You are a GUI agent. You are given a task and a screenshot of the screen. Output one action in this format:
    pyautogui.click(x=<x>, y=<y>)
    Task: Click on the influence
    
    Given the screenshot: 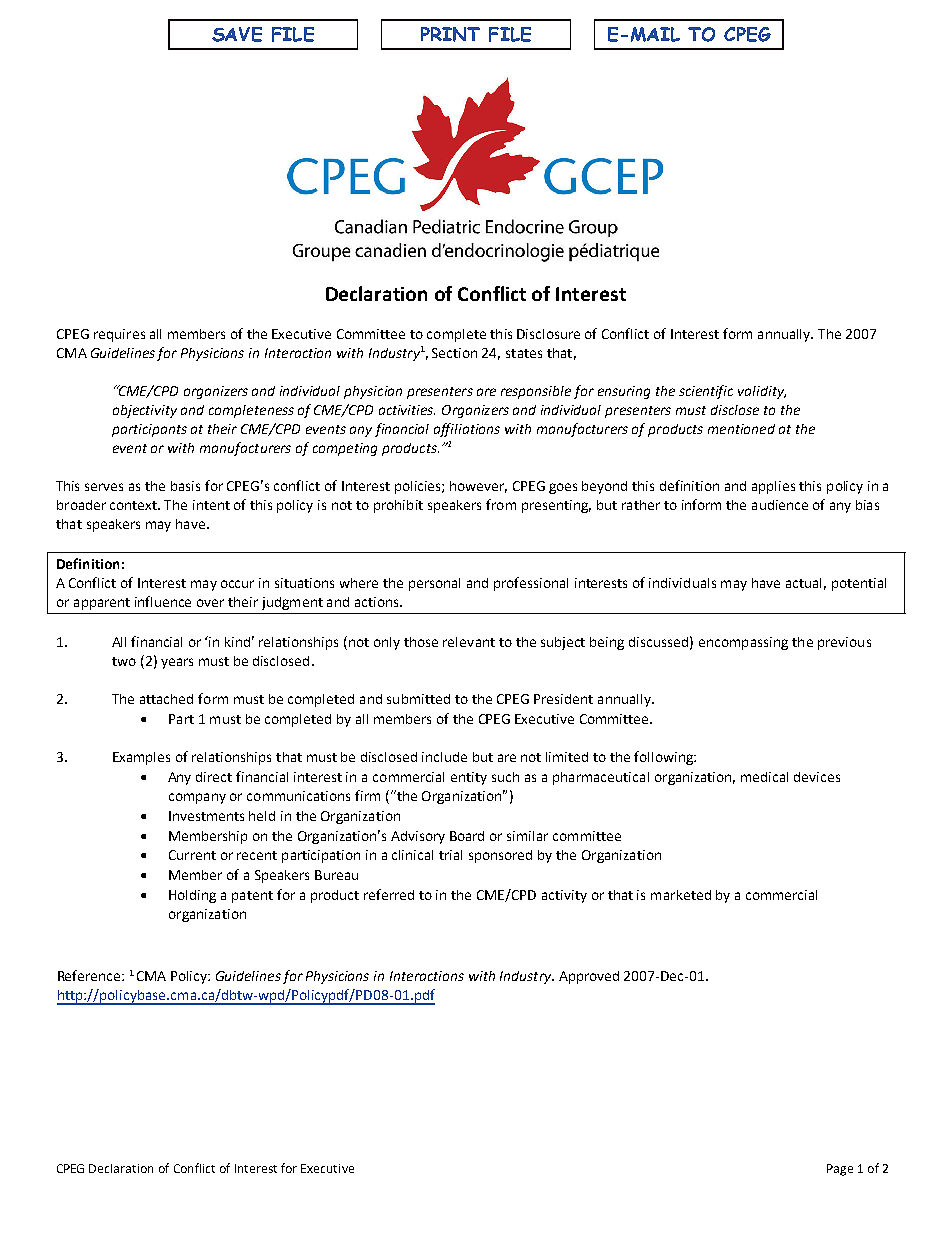 What is the action you would take?
    pyautogui.click(x=163, y=601)
